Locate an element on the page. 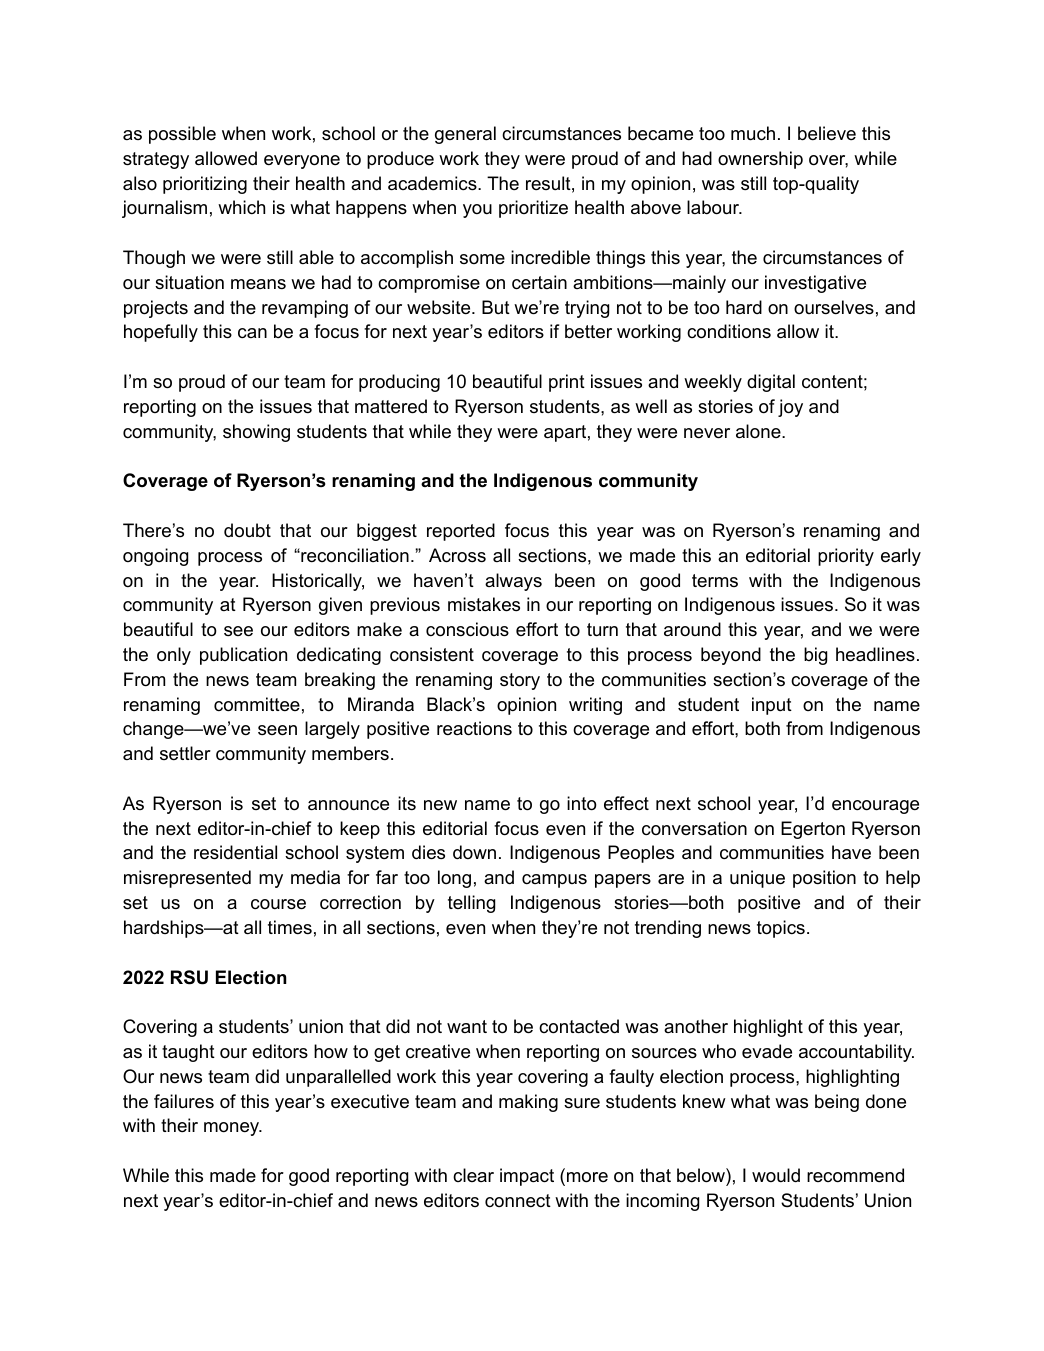 The height and width of the page is (1351, 1044). course is located at coordinates (278, 904).
